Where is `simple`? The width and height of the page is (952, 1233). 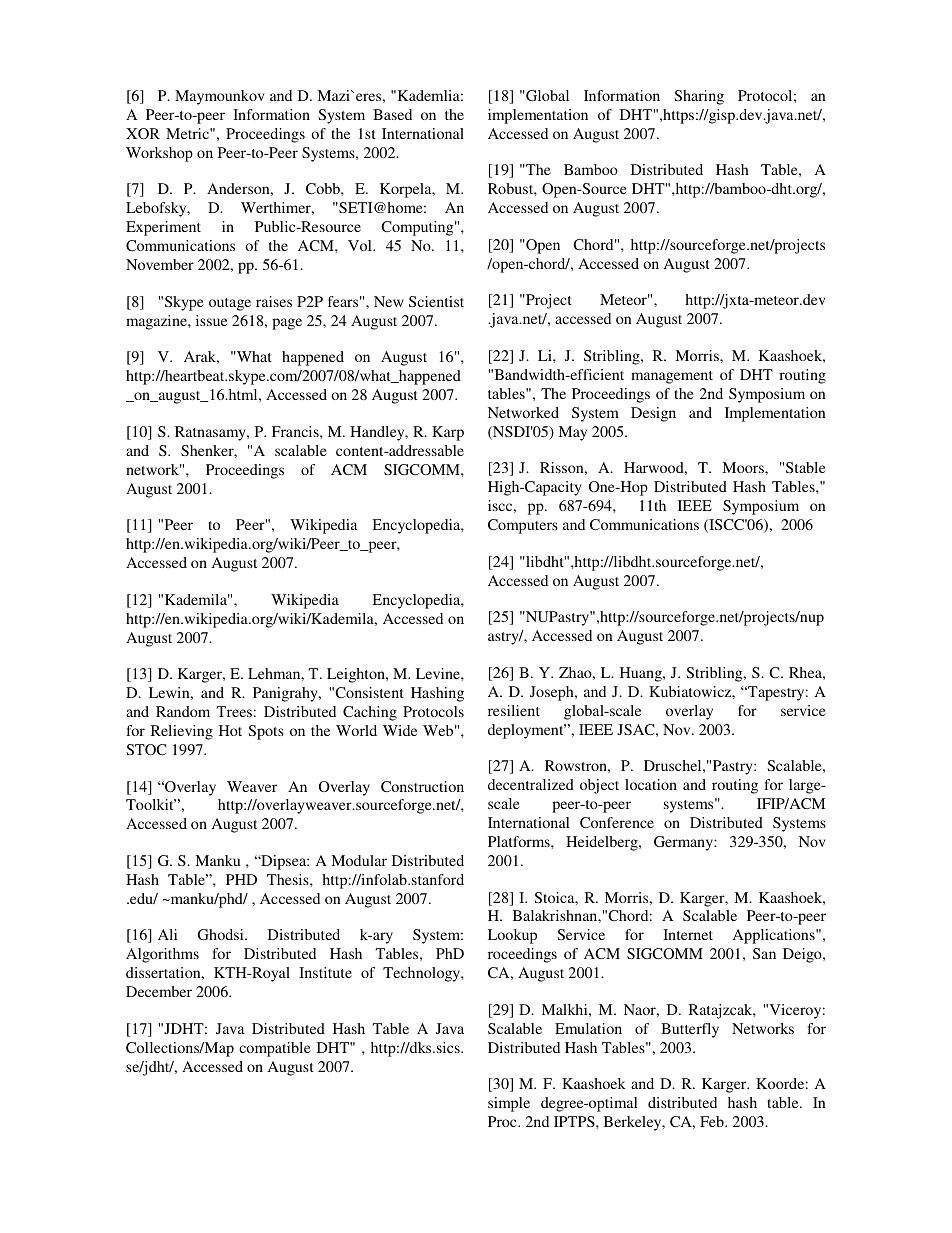
simple is located at coordinates (509, 1104).
